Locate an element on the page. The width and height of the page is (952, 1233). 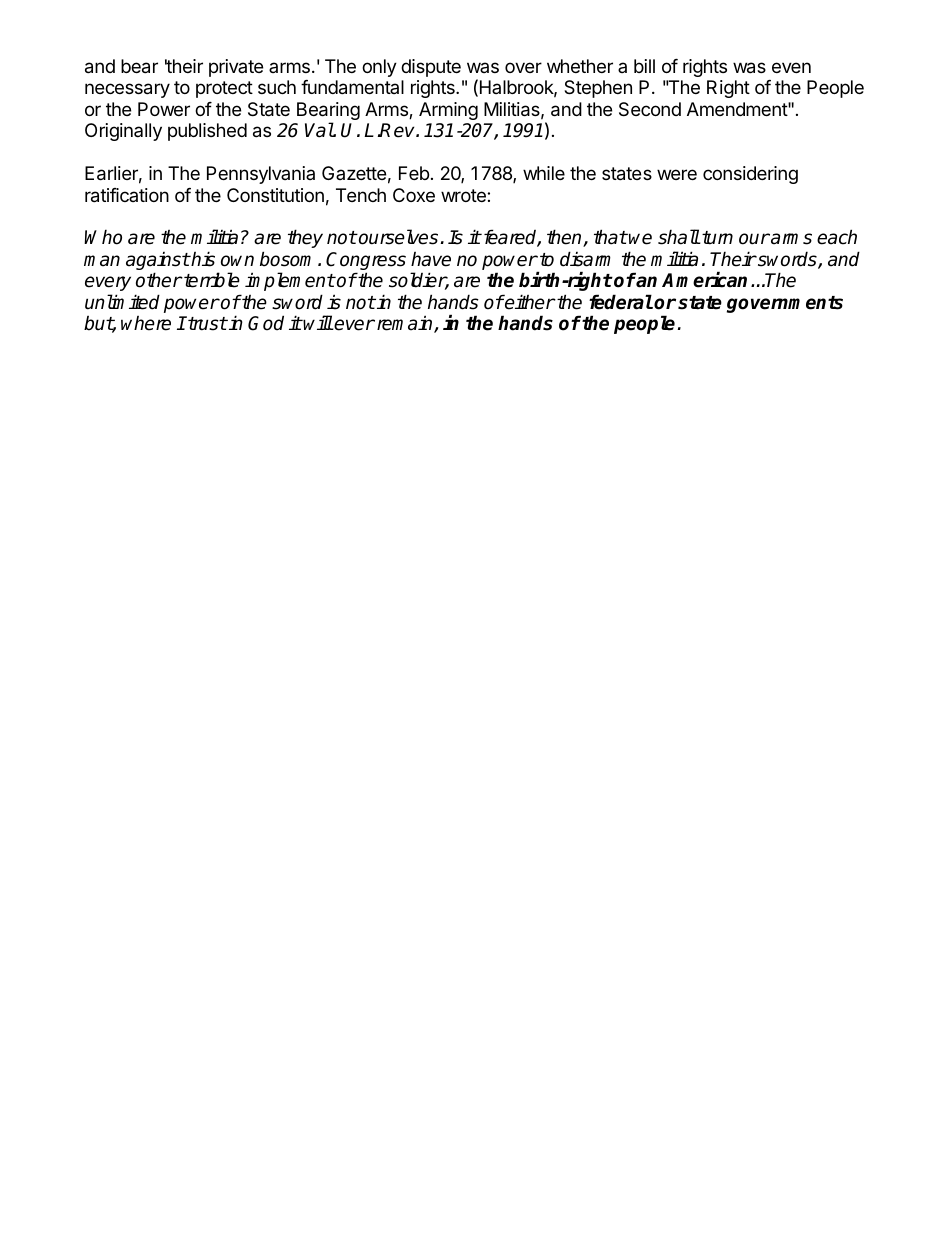
Second is located at coordinates (650, 109).
